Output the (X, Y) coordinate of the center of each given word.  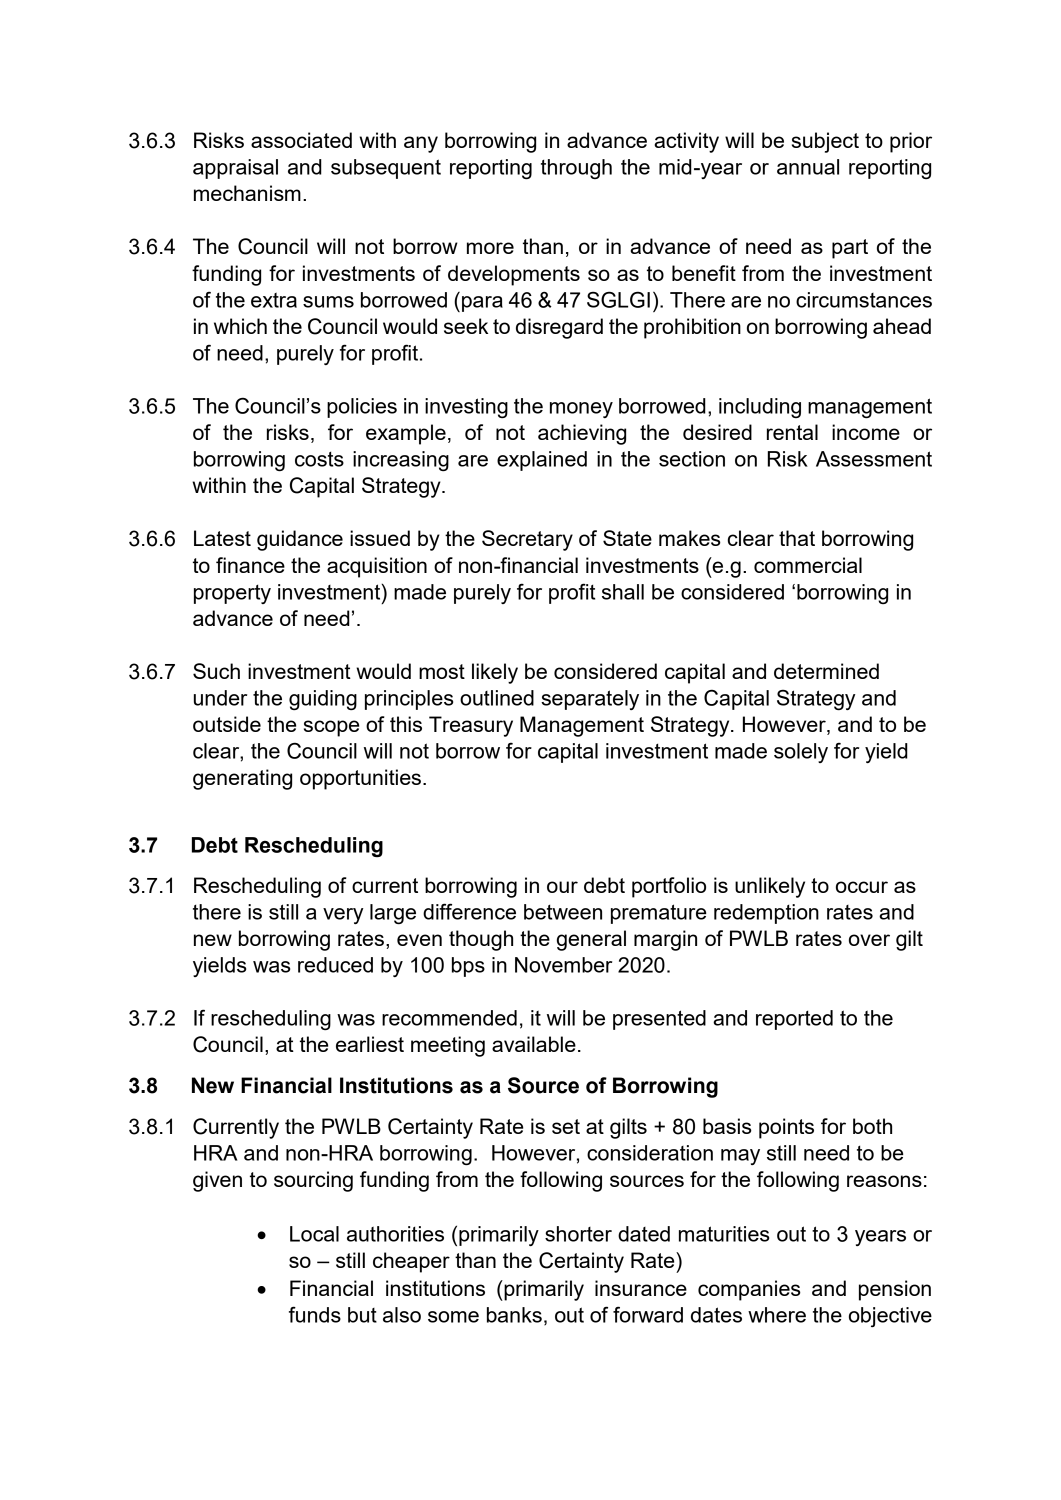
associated (301, 140)
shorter (578, 1234)
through (576, 169)
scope (331, 728)
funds (315, 1314)
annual (808, 167)
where (777, 1315)
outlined (497, 698)
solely (801, 753)
